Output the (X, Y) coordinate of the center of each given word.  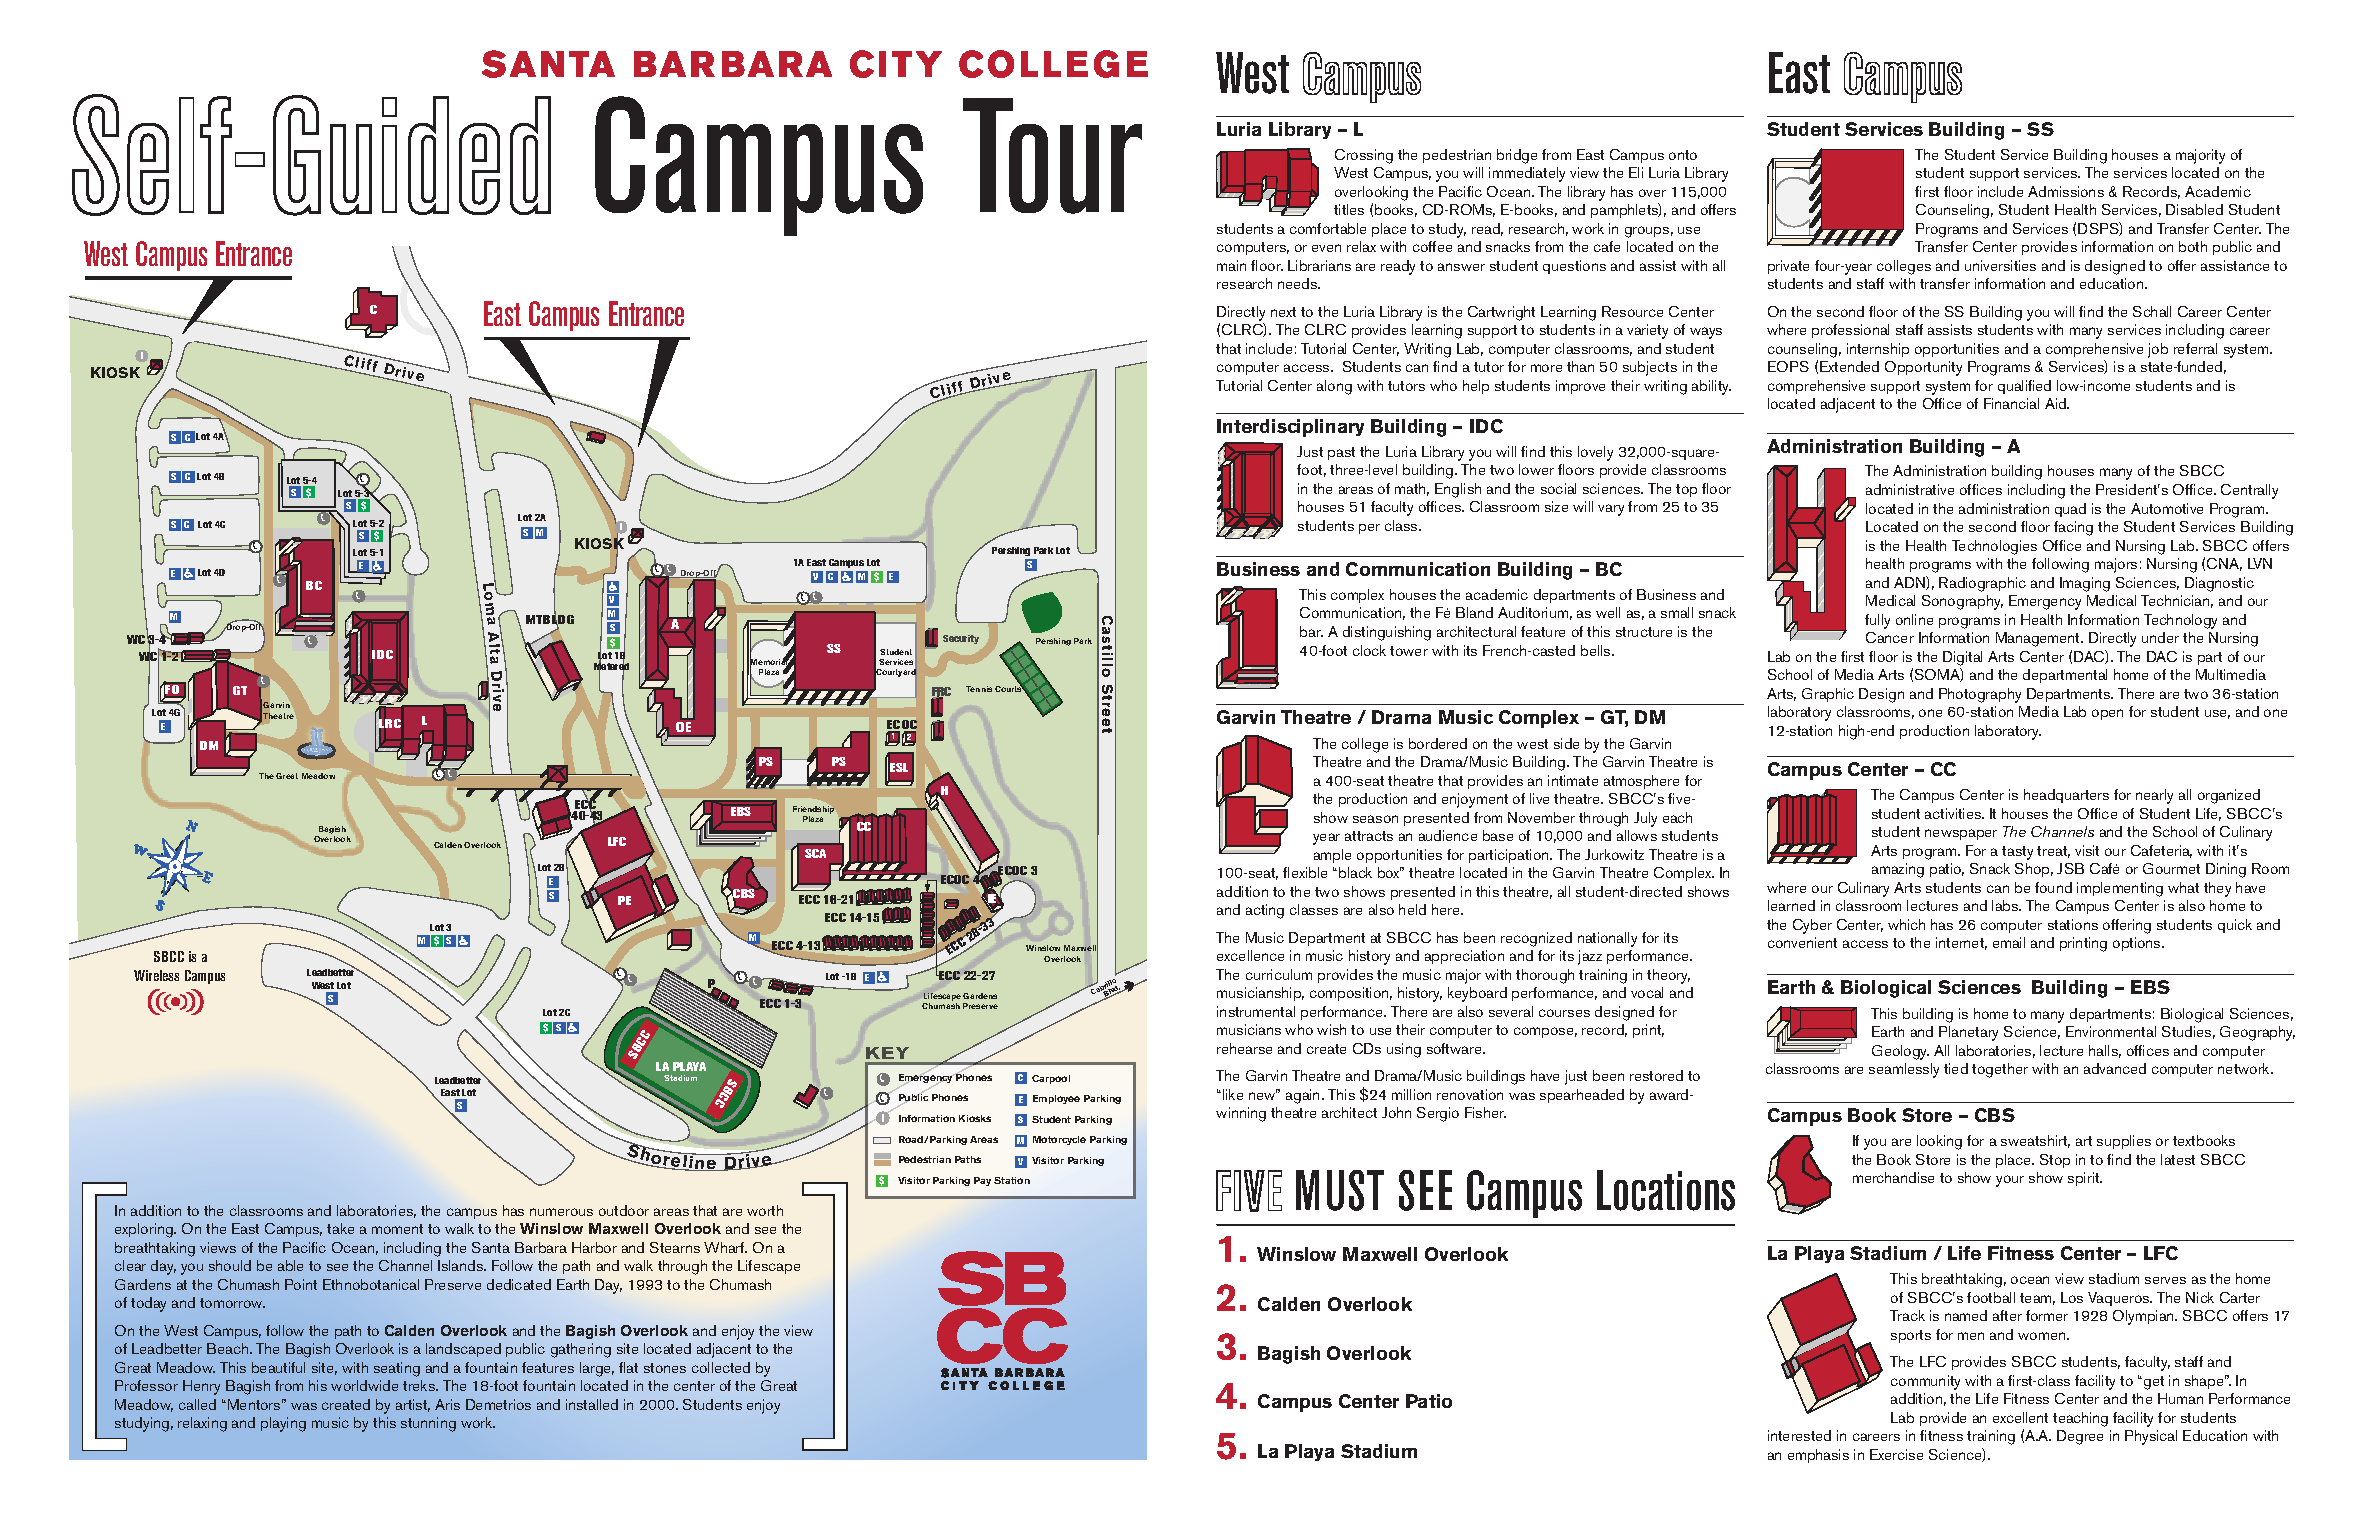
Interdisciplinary (1290, 428)
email (2009, 942)
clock (1369, 650)
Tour (1052, 156)
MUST (1340, 1190)
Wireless (156, 975)
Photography (1980, 695)
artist (413, 1405)
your (2010, 1181)
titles (1349, 209)
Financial (2011, 403)
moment (397, 1229)
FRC (941, 693)
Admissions (2066, 191)
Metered (611, 667)
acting (1265, 911)
